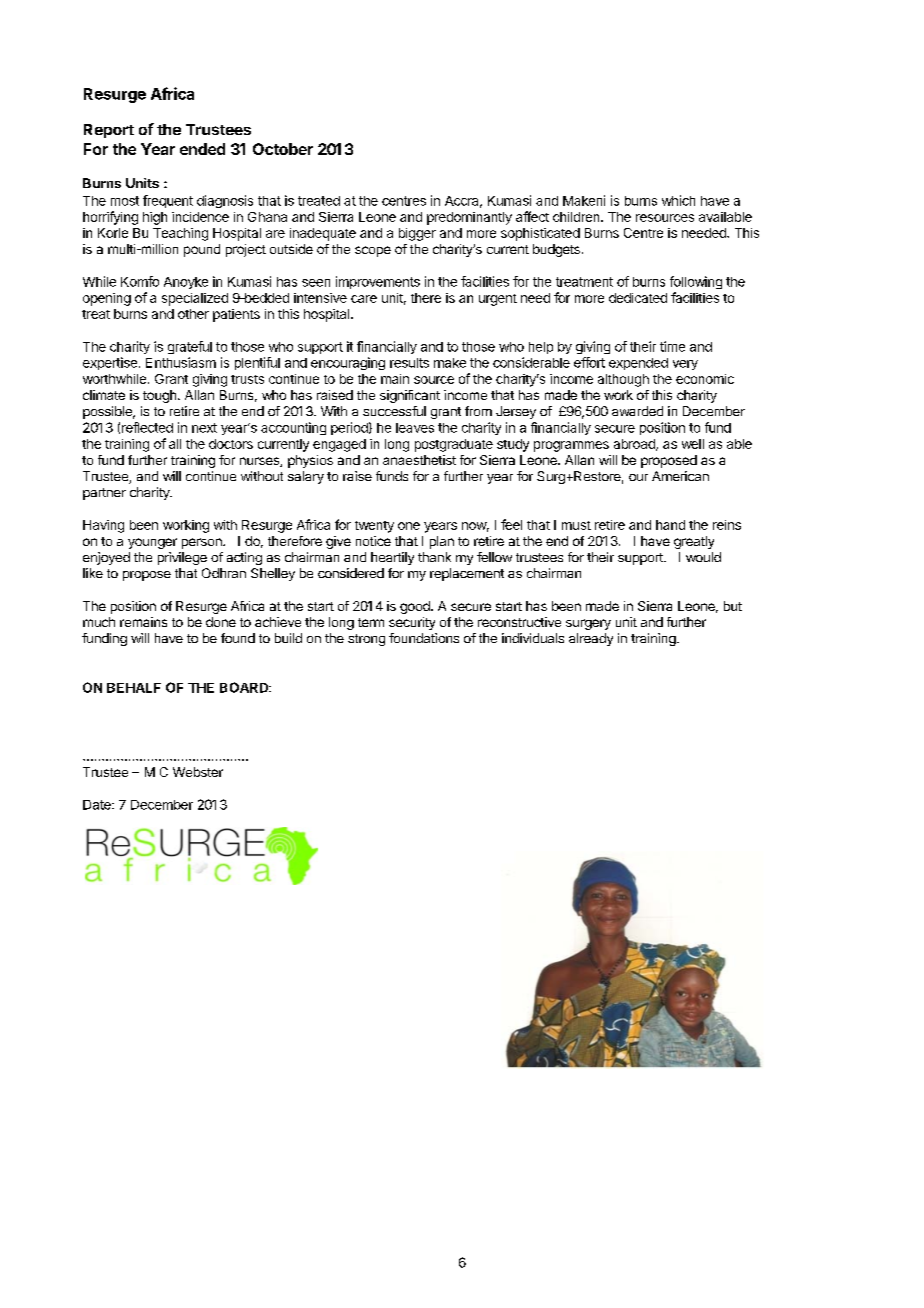 The image size is (924, 1308). Describe the element at coordinates (678, 200) in the screenshot. I see `which` at that location.
